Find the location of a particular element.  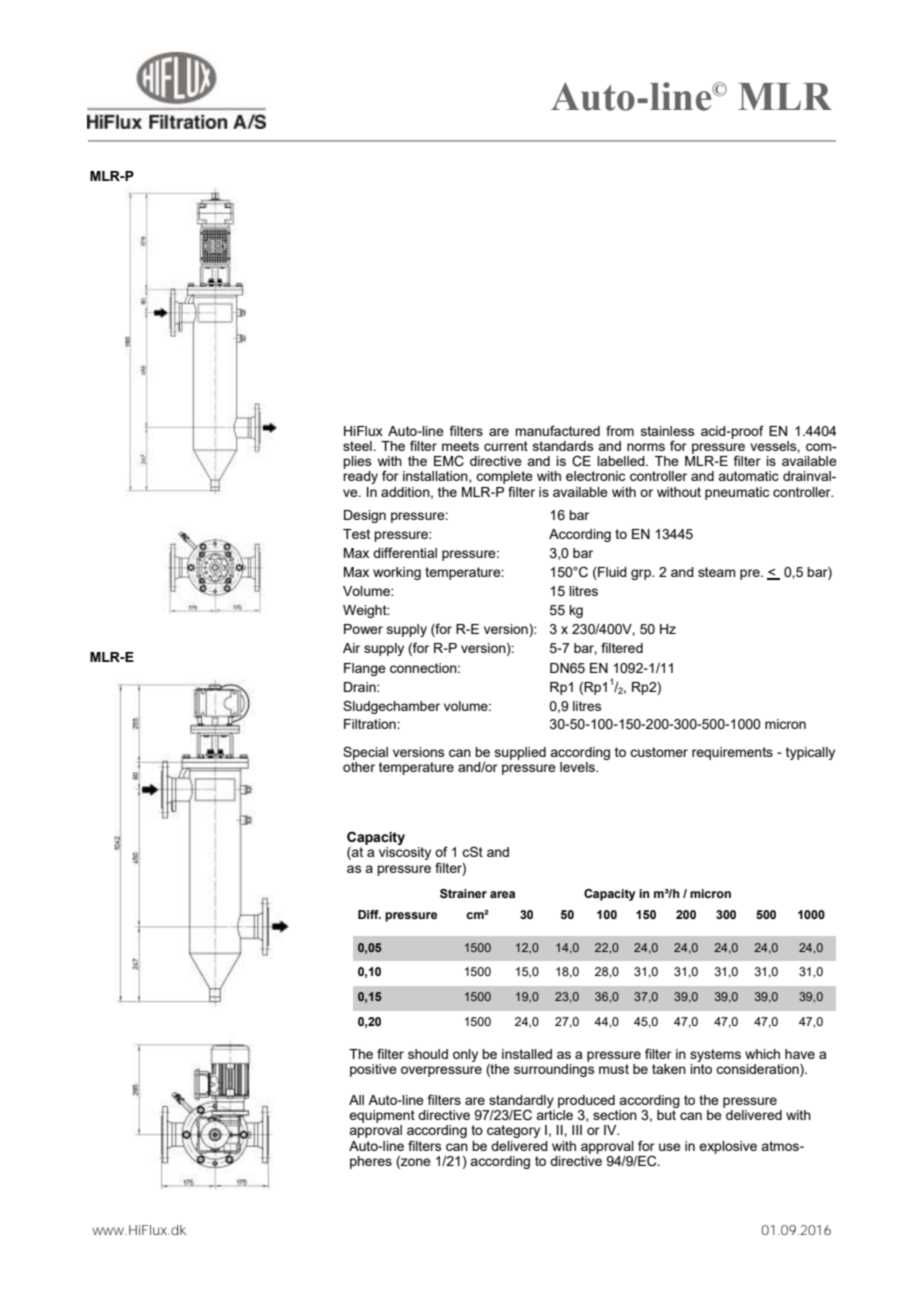

standards is located at coordinates (563, 446).
